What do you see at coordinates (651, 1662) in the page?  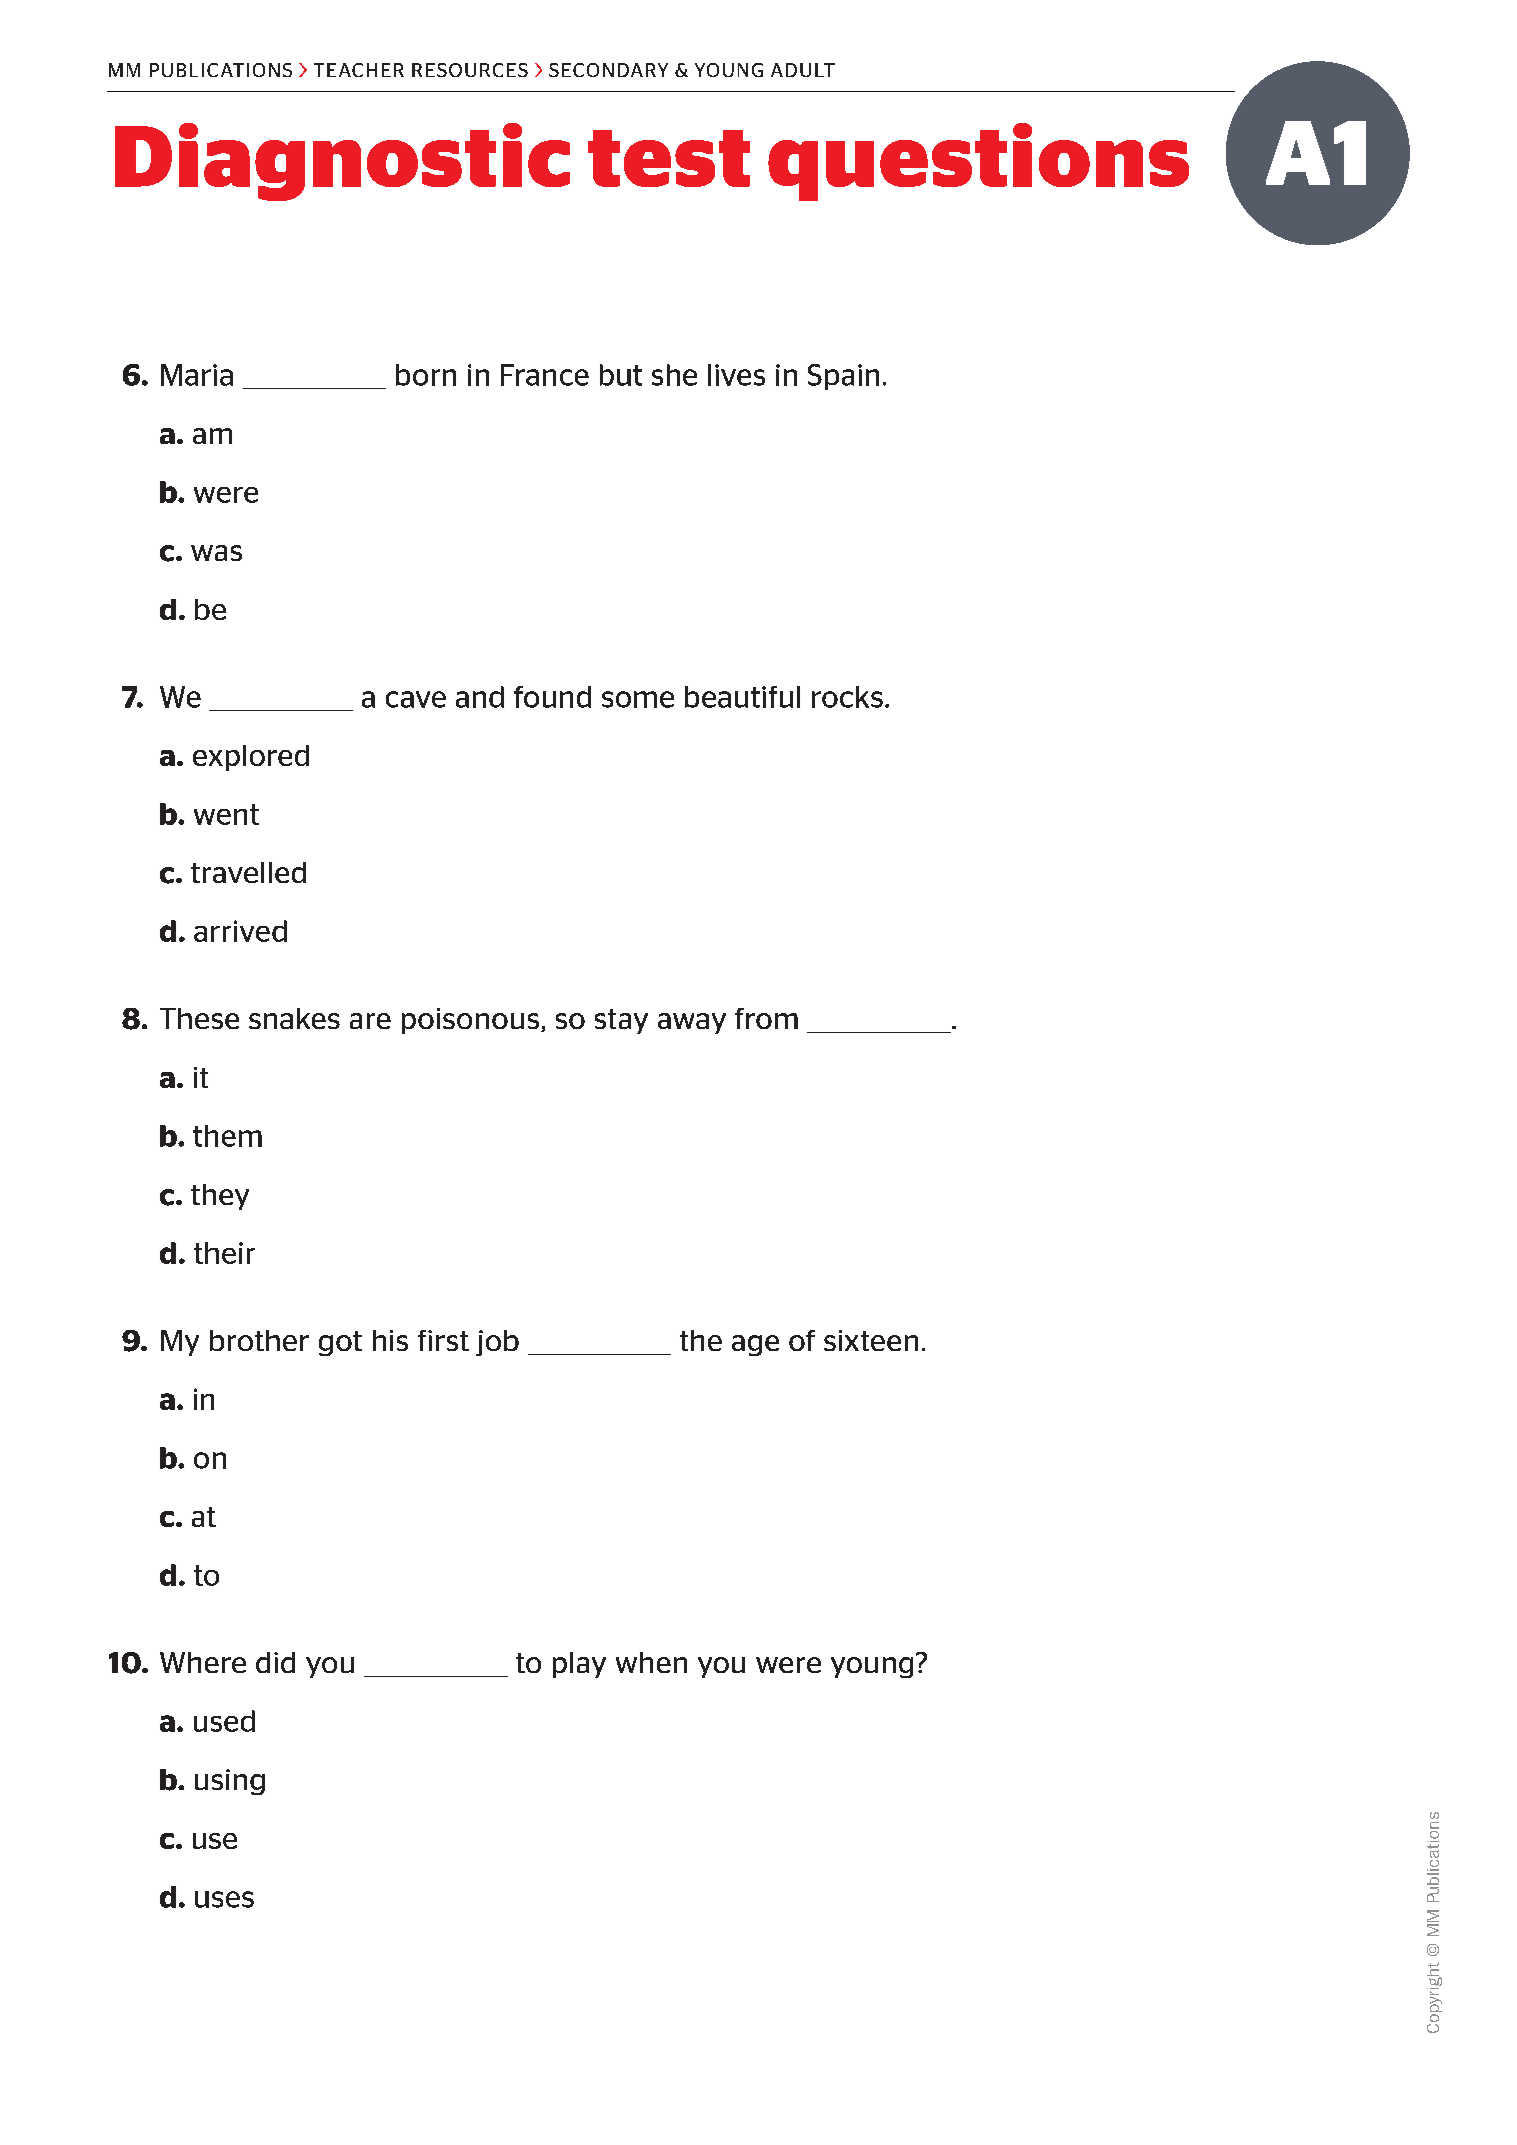 I see `when` at bounding box center [651, 1662].
